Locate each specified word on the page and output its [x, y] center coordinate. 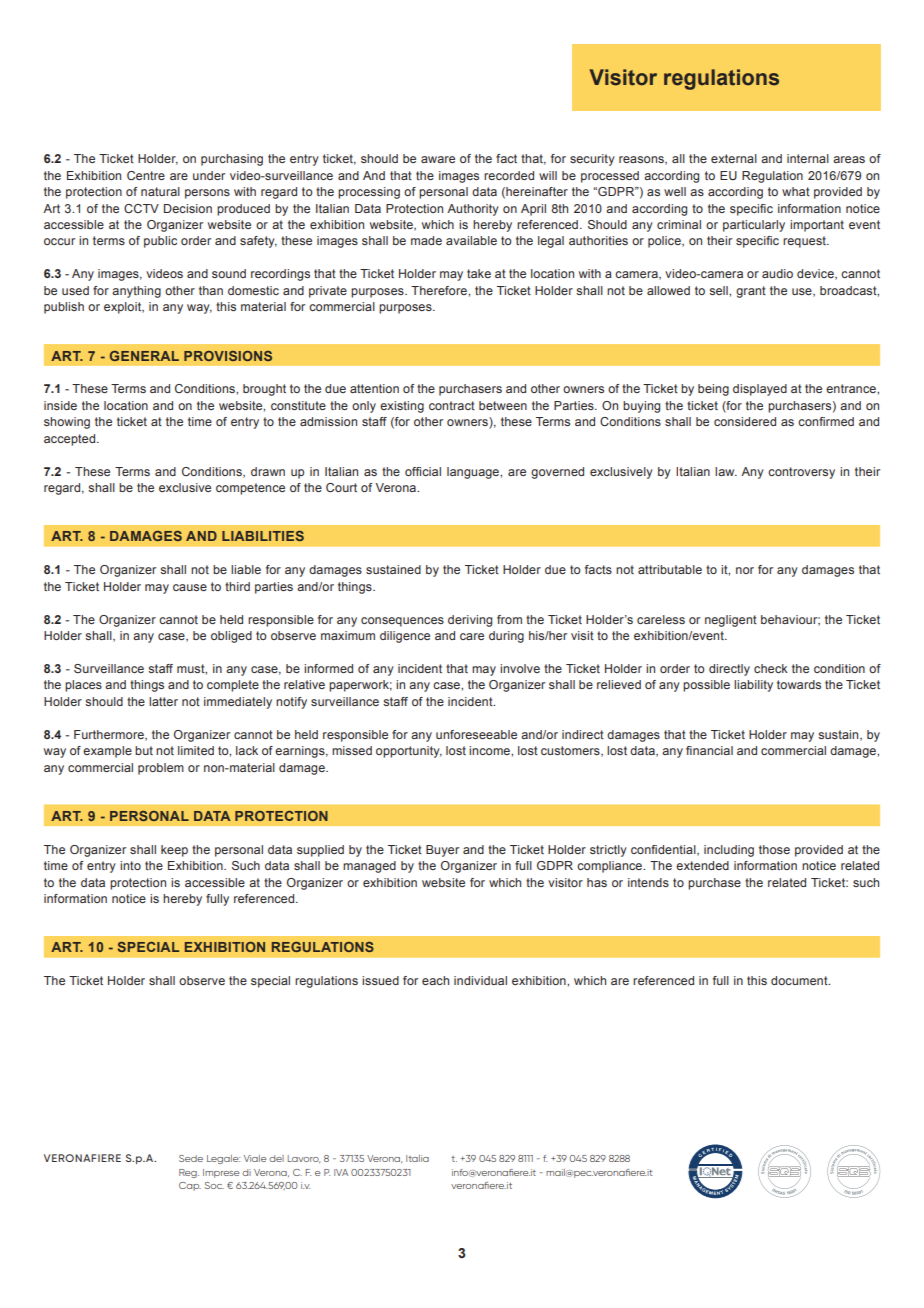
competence [250, 489]
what [796, 191]
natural [160, 191]
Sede [191, 1158]
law [726, 471]
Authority [473, 210]
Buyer [442, 851]
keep [174, 851]
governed [557, 473]
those [774, 849]
